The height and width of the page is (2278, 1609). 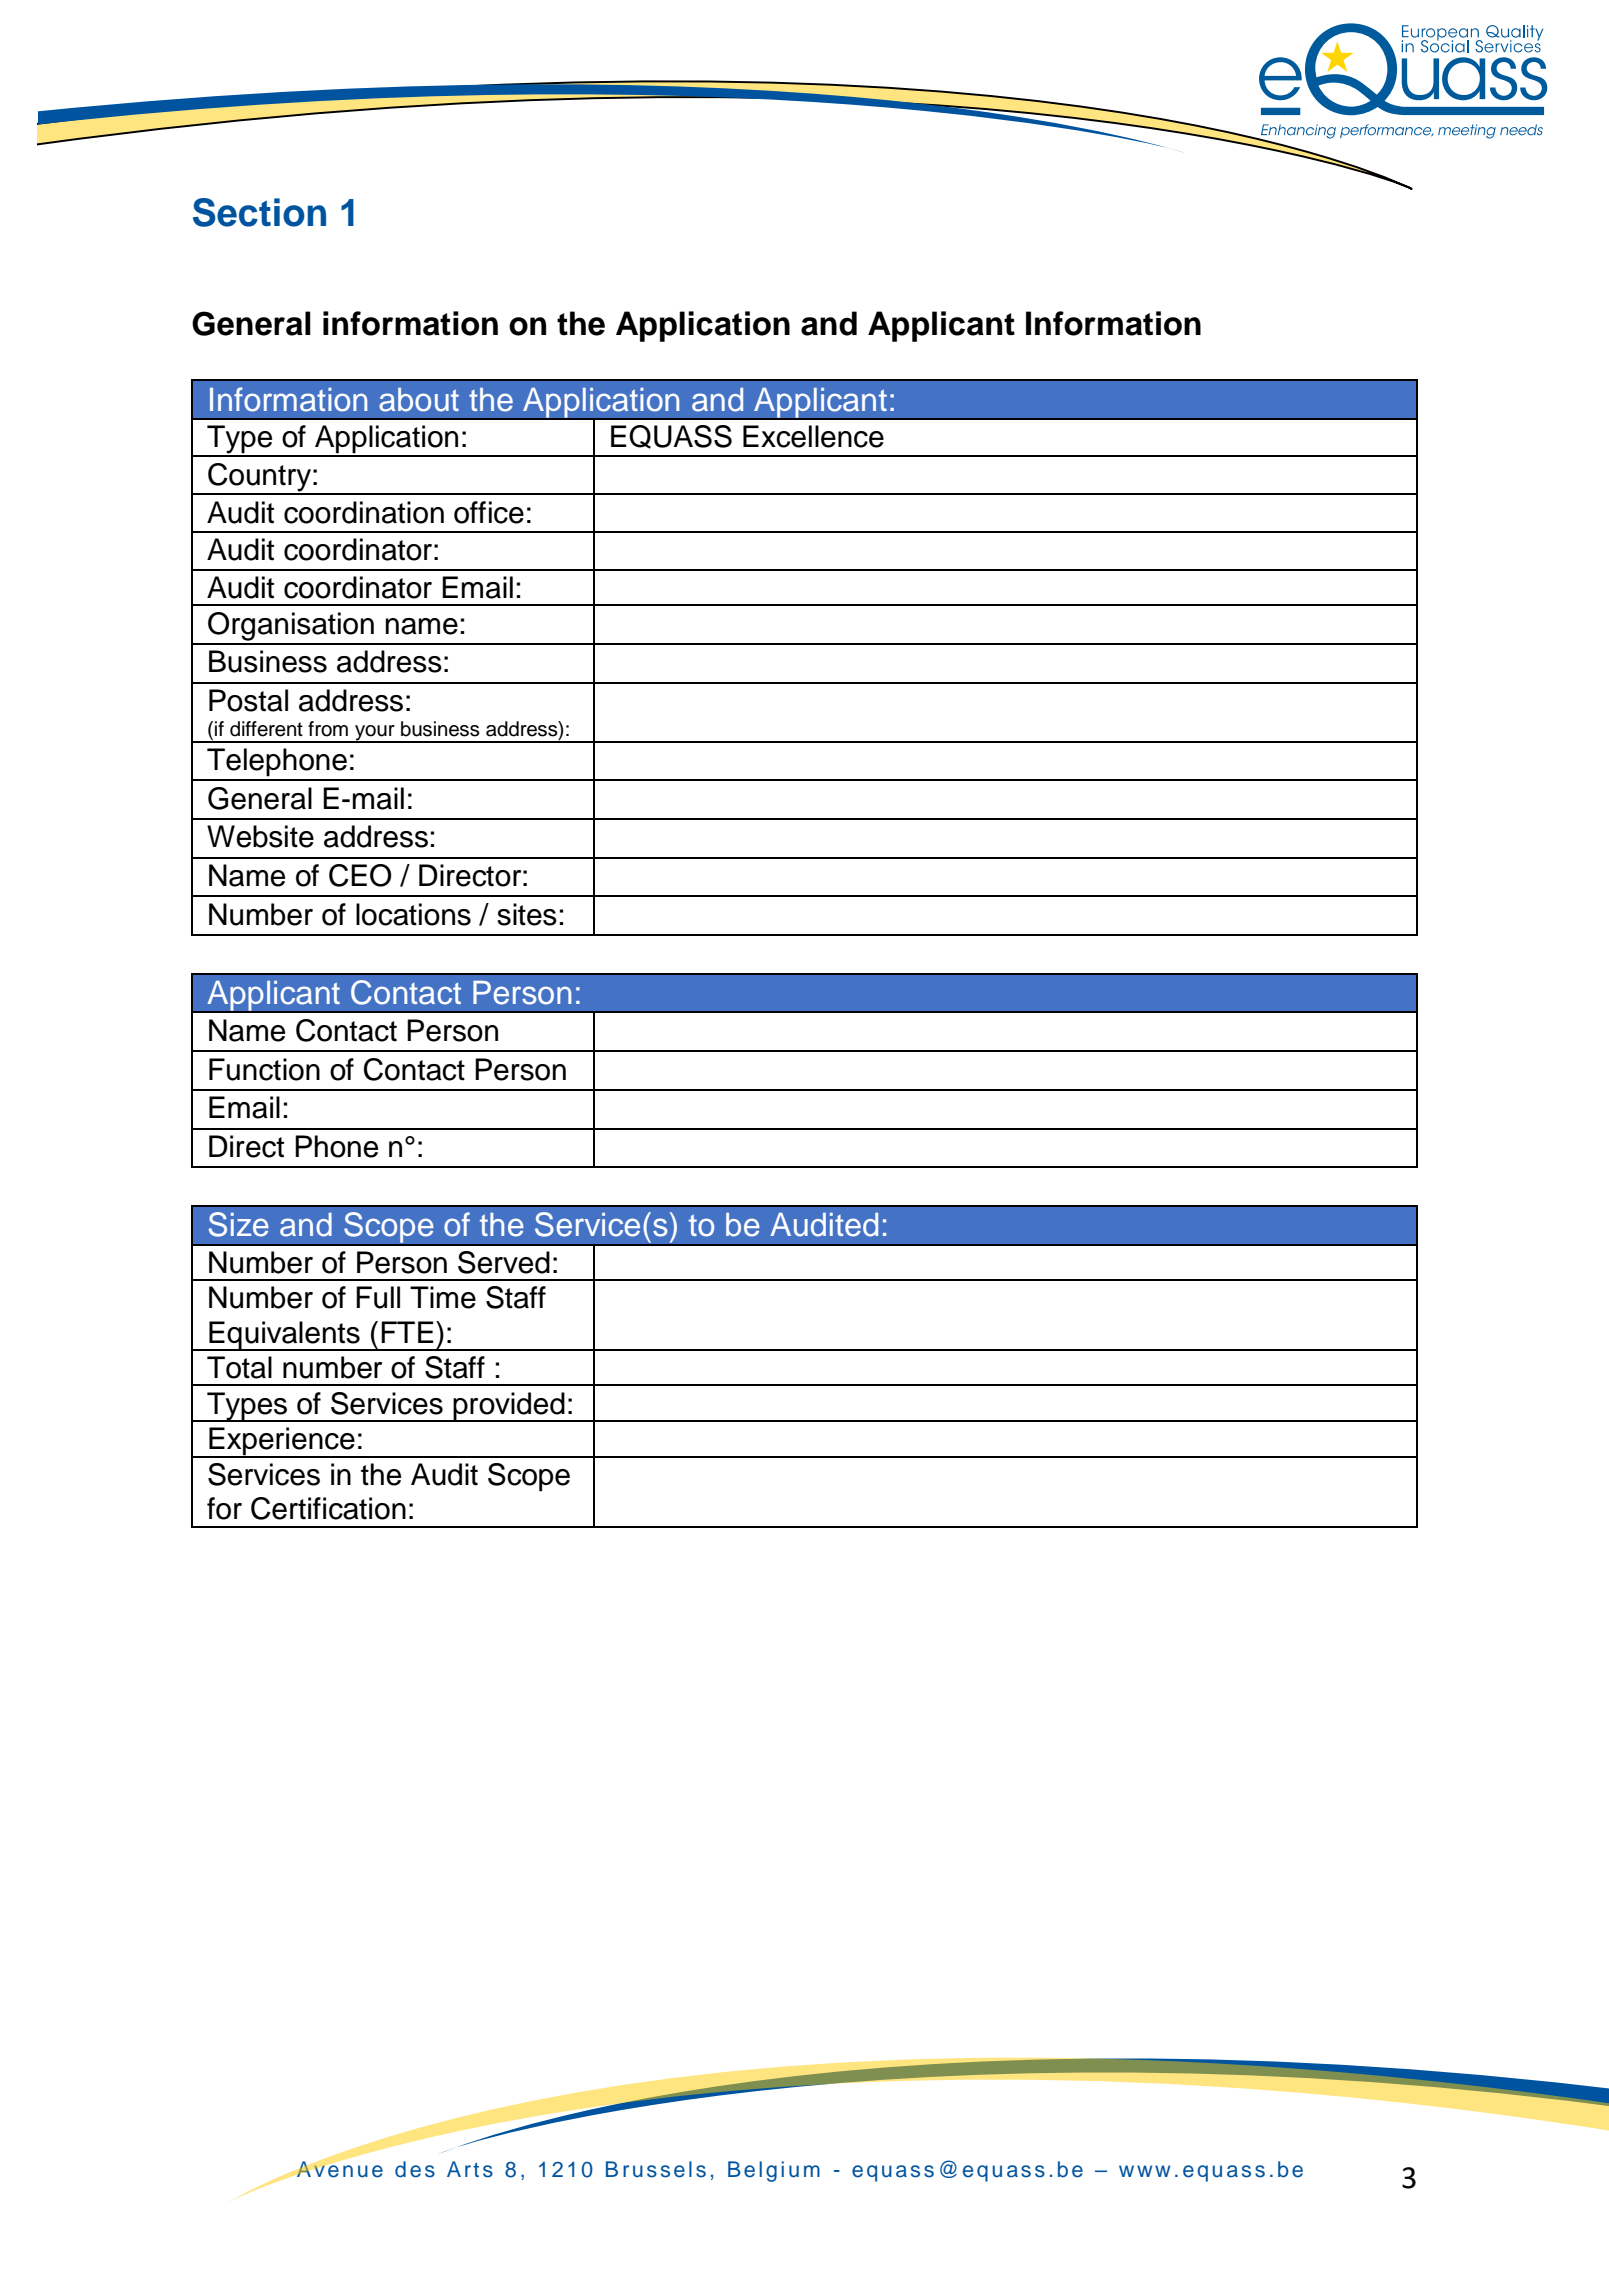 What do you see at coordinates (504, 1262) in the page?
I see `Served` at bounding box center [504, 1262].
